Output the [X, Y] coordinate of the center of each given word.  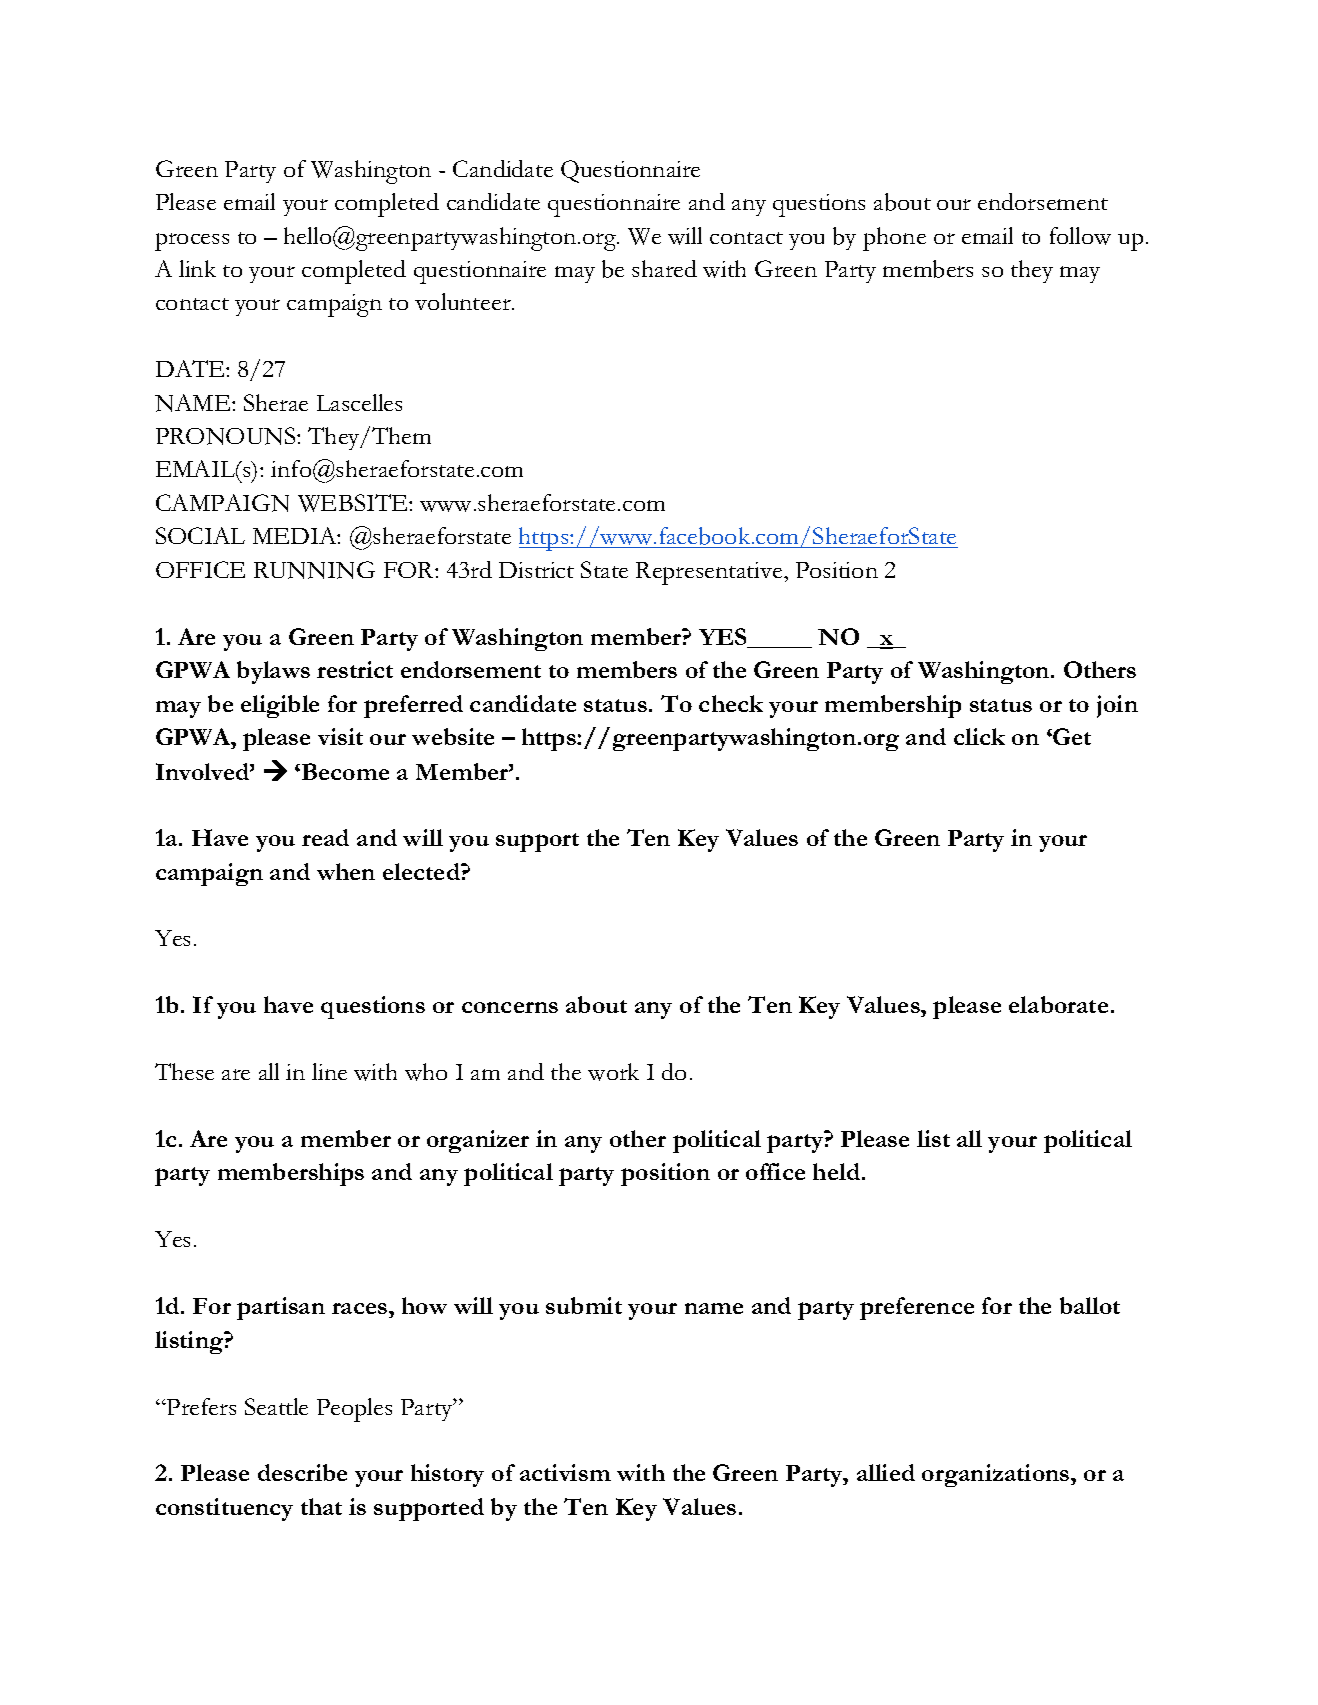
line [329, 1071]
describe [302, 1472]
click [979, 736]
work [613, 1072]
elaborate [1058, 1004]
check [731, 703]
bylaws [273, 672]
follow [1080, 236]
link [197, 268]
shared [664, 268]
